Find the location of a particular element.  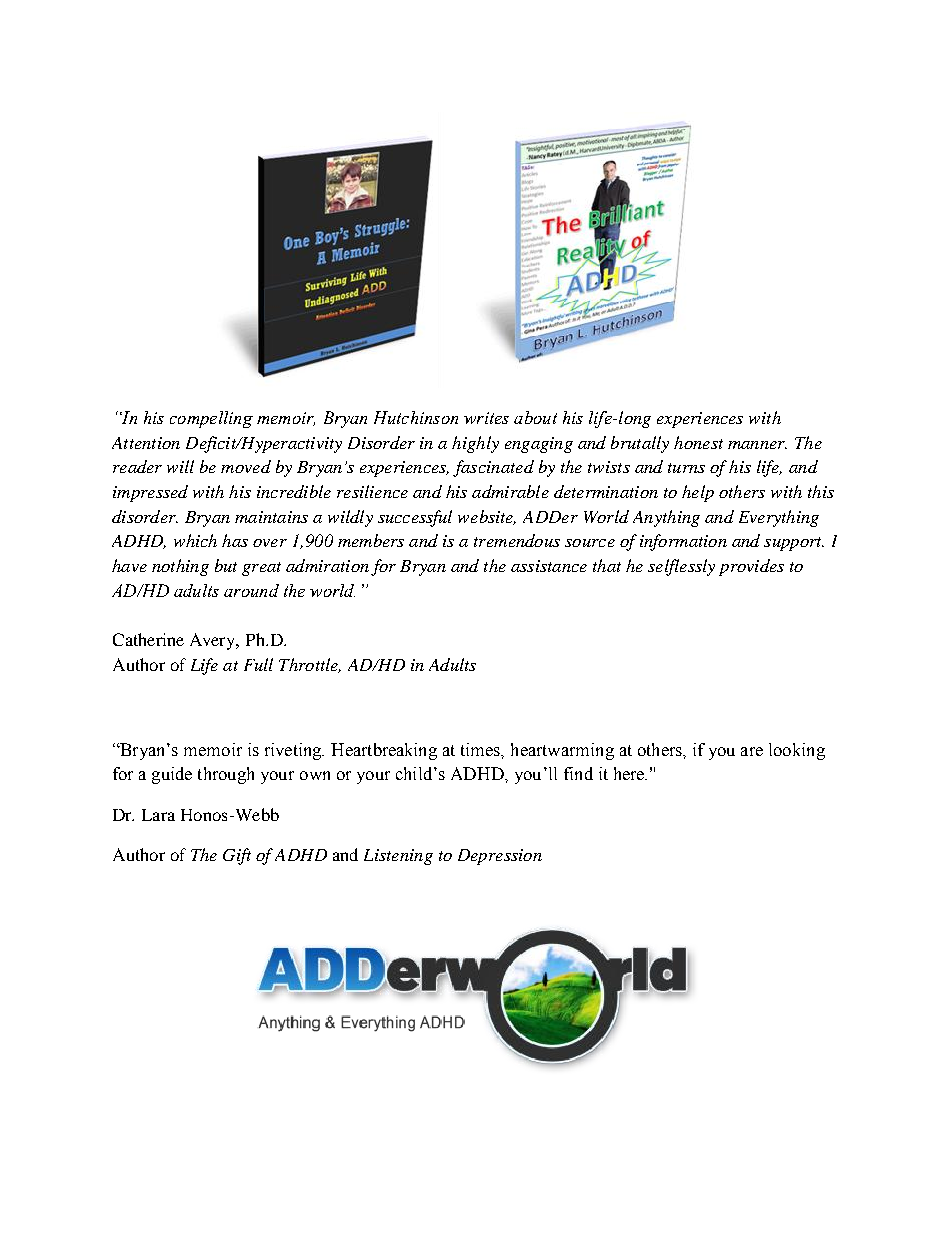

compelling is located at coordinates (211, 419).
